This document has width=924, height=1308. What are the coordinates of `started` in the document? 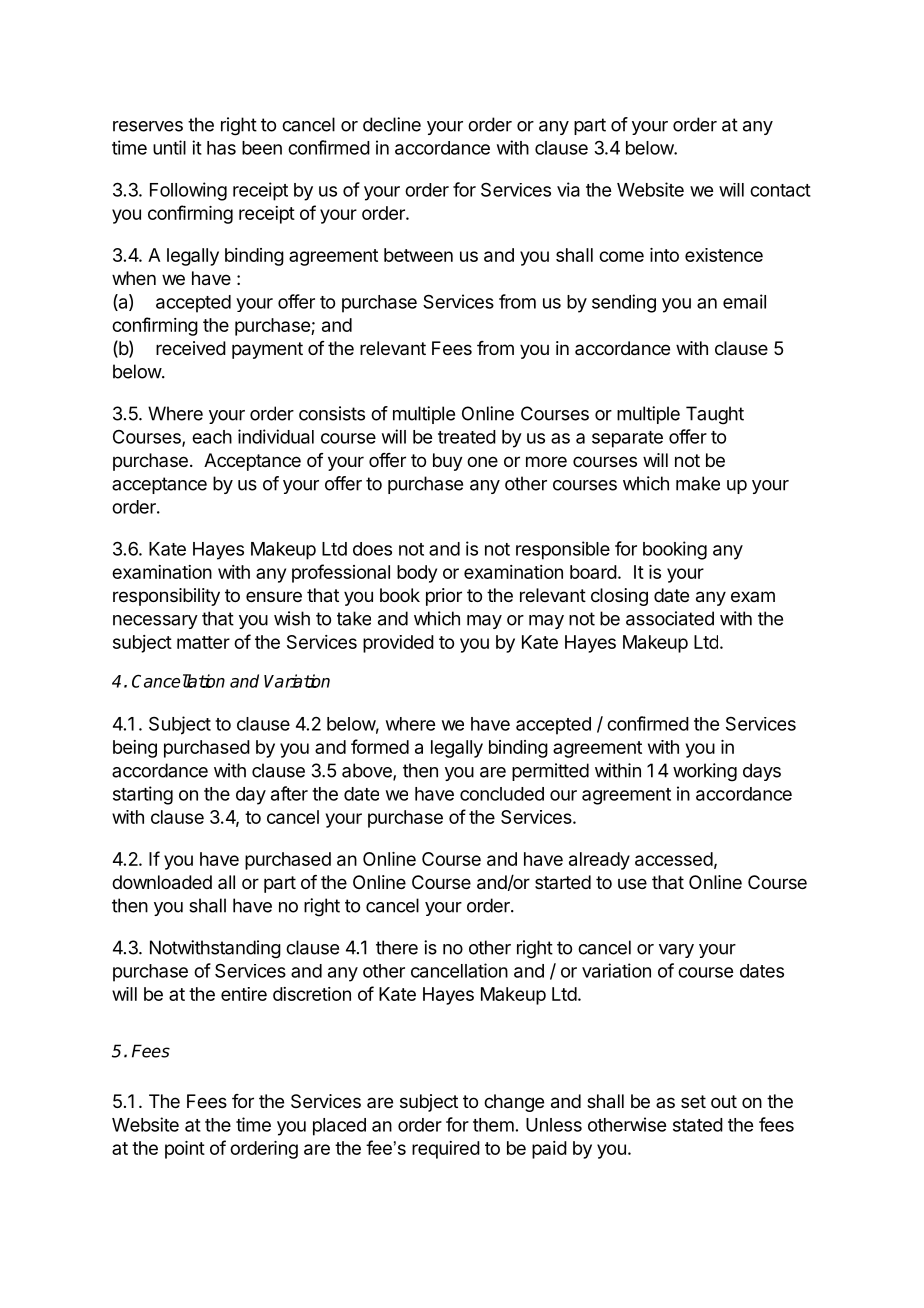 It's located at (563, 882).
